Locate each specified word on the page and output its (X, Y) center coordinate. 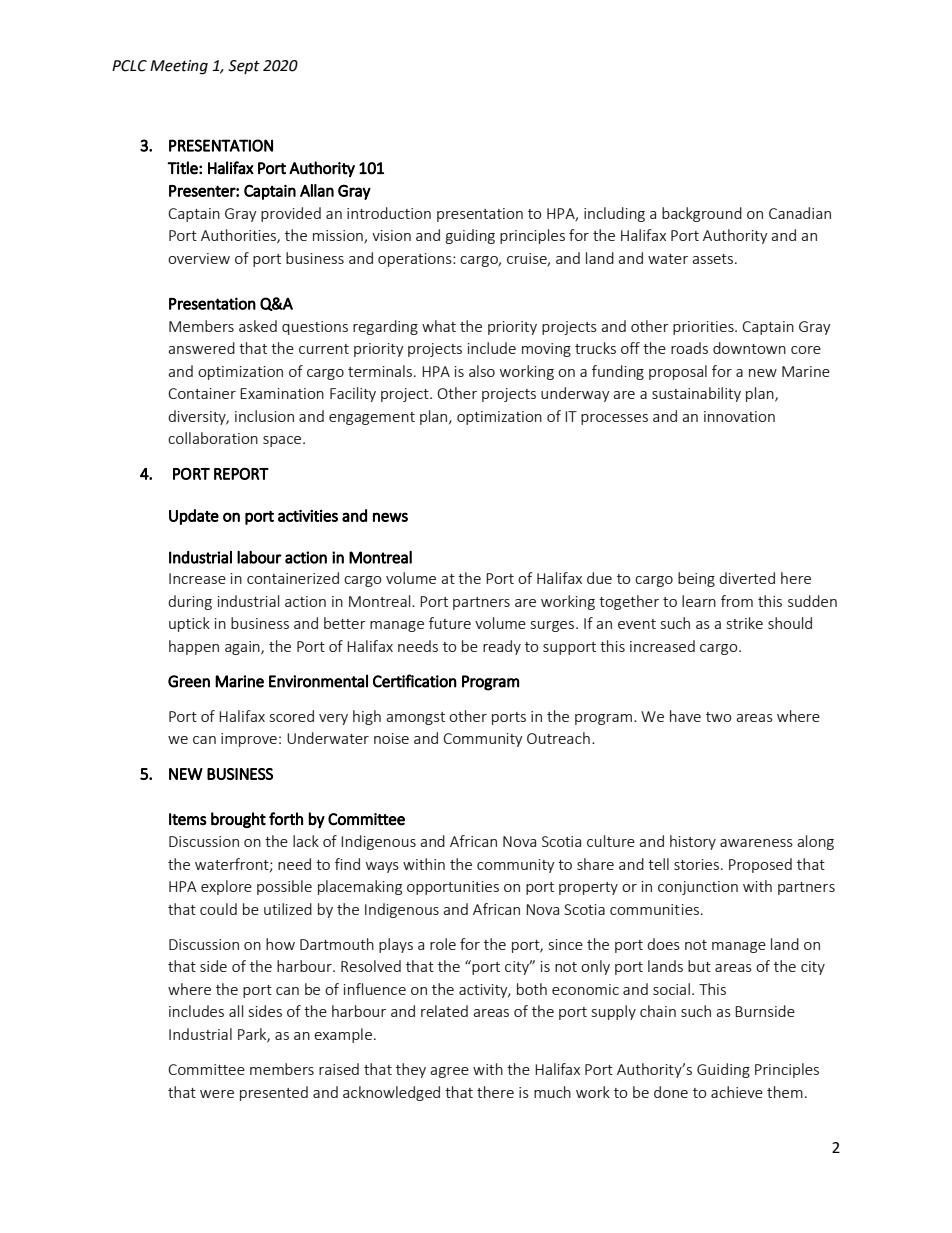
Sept (244, 67)
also (482, 371)
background (702, 214)
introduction (389, 213)
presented (274, 1093)
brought (238, 820)
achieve (737, 1092)
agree (449, 1072)
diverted (747, 578)
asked (258, 326)
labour (259, 557)
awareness (756, 843)
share (595, 864)
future (450, 623)
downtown (749, 348)
